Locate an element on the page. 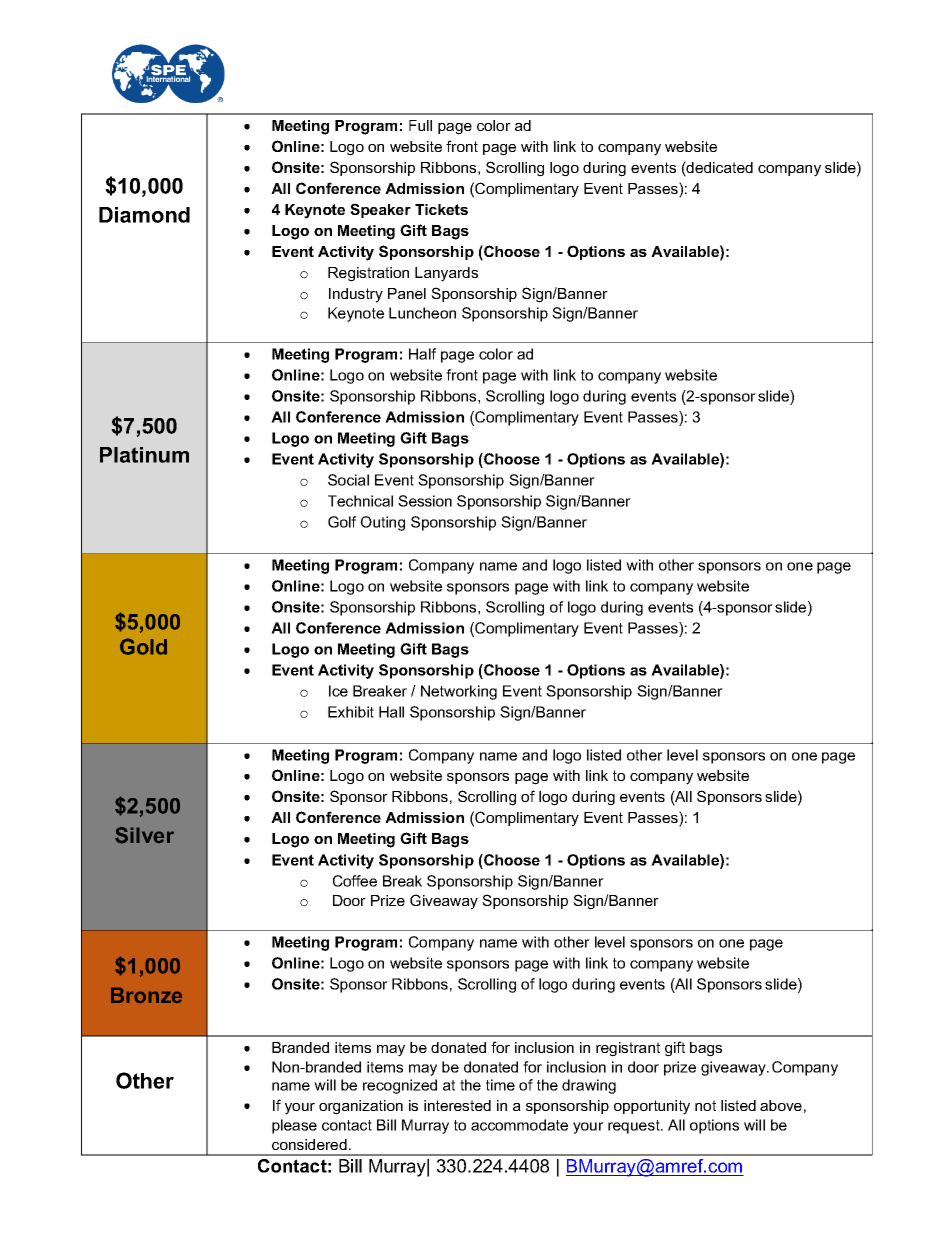 The height and width of the document is (1233, 952). Platinum is located at coordinates (144, 455).
